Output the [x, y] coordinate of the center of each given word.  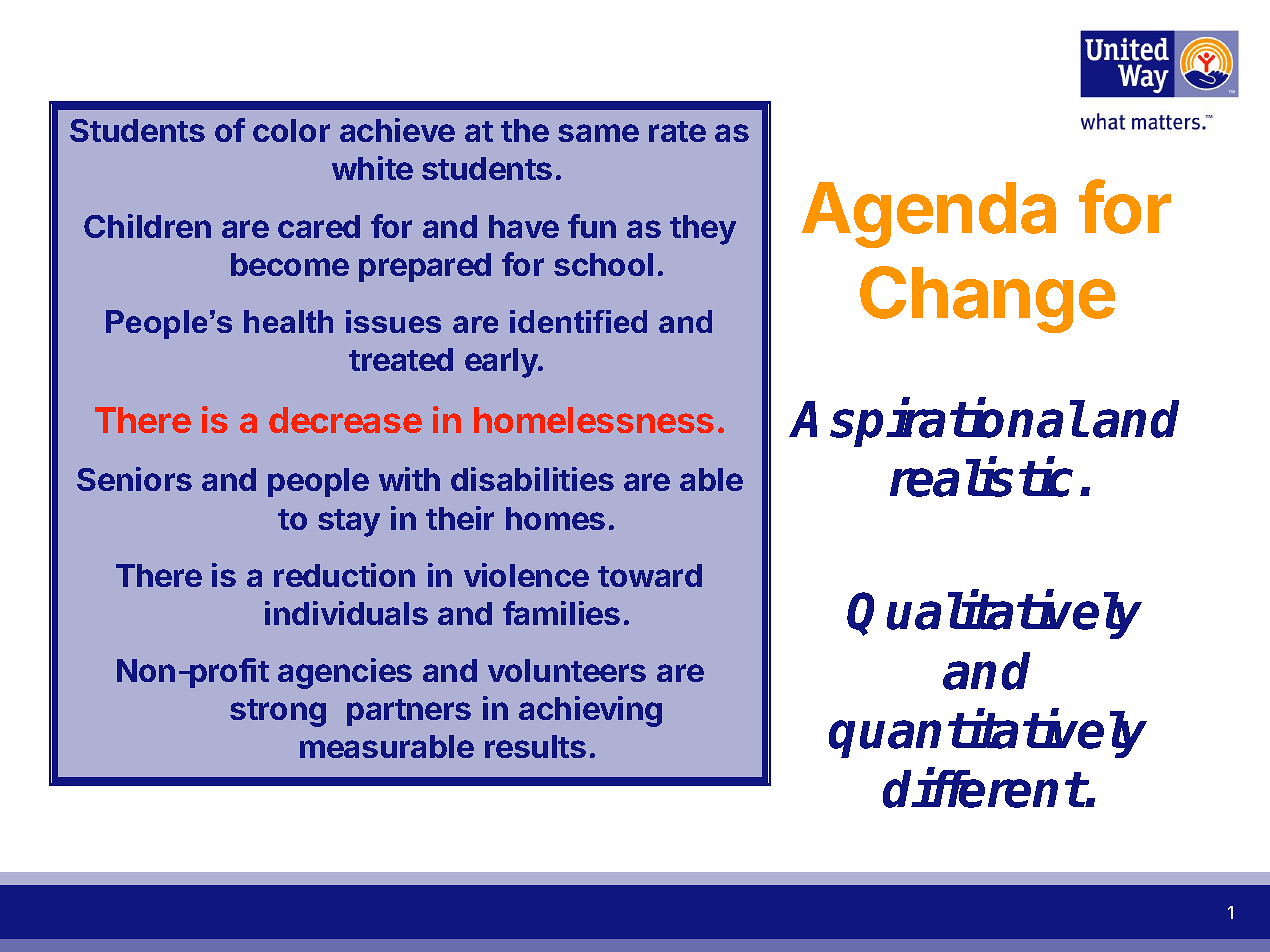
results [535, 746]
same [598, 133]
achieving [590, 711]
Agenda [929, 215]
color [291, 130]
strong [278, 713]
